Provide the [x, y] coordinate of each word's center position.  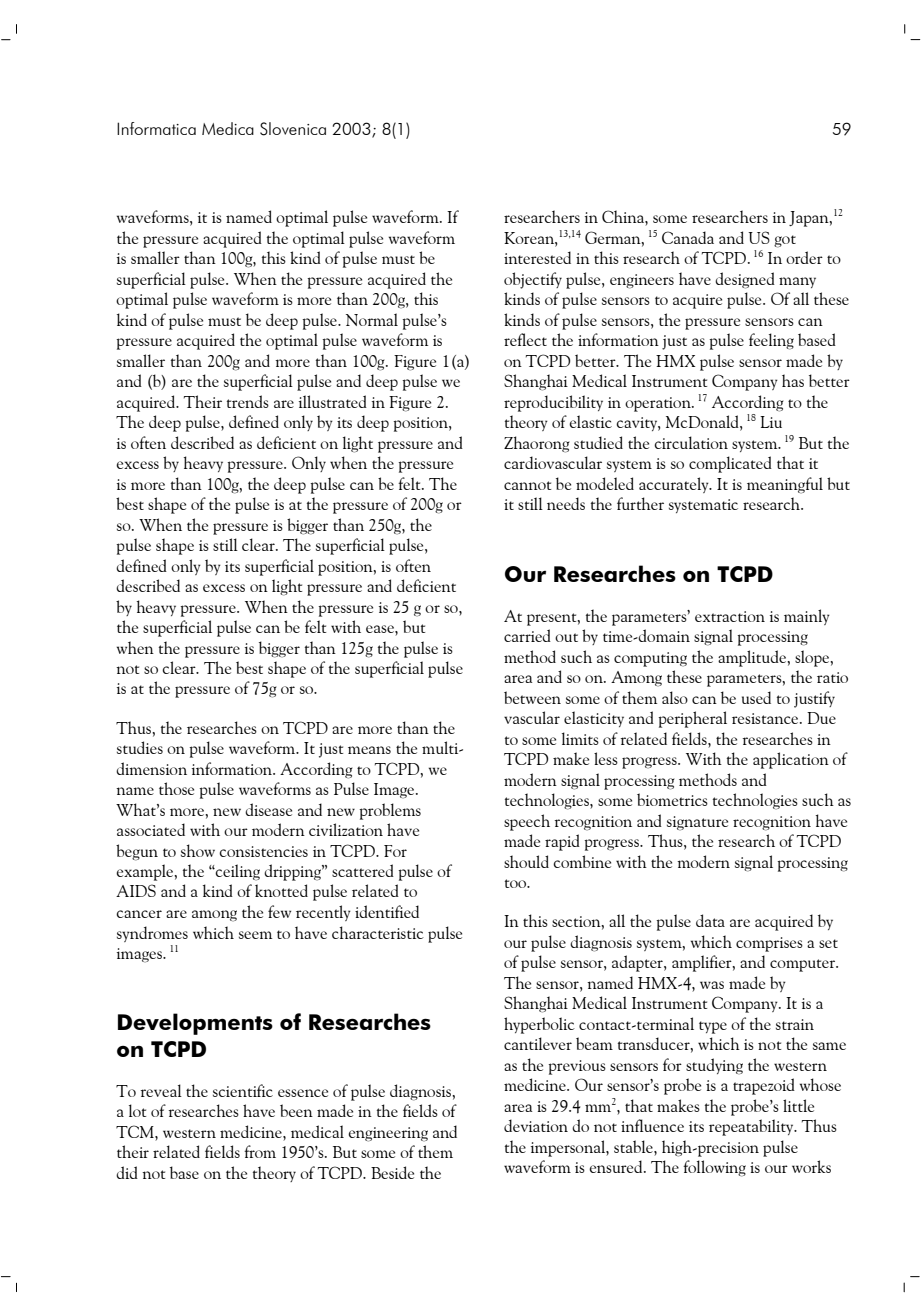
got [785, 241]
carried [527, 635]
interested [537, 257]
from [260, 1151]
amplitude [753, 658]
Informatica [156, 128]
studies [140, 747]
